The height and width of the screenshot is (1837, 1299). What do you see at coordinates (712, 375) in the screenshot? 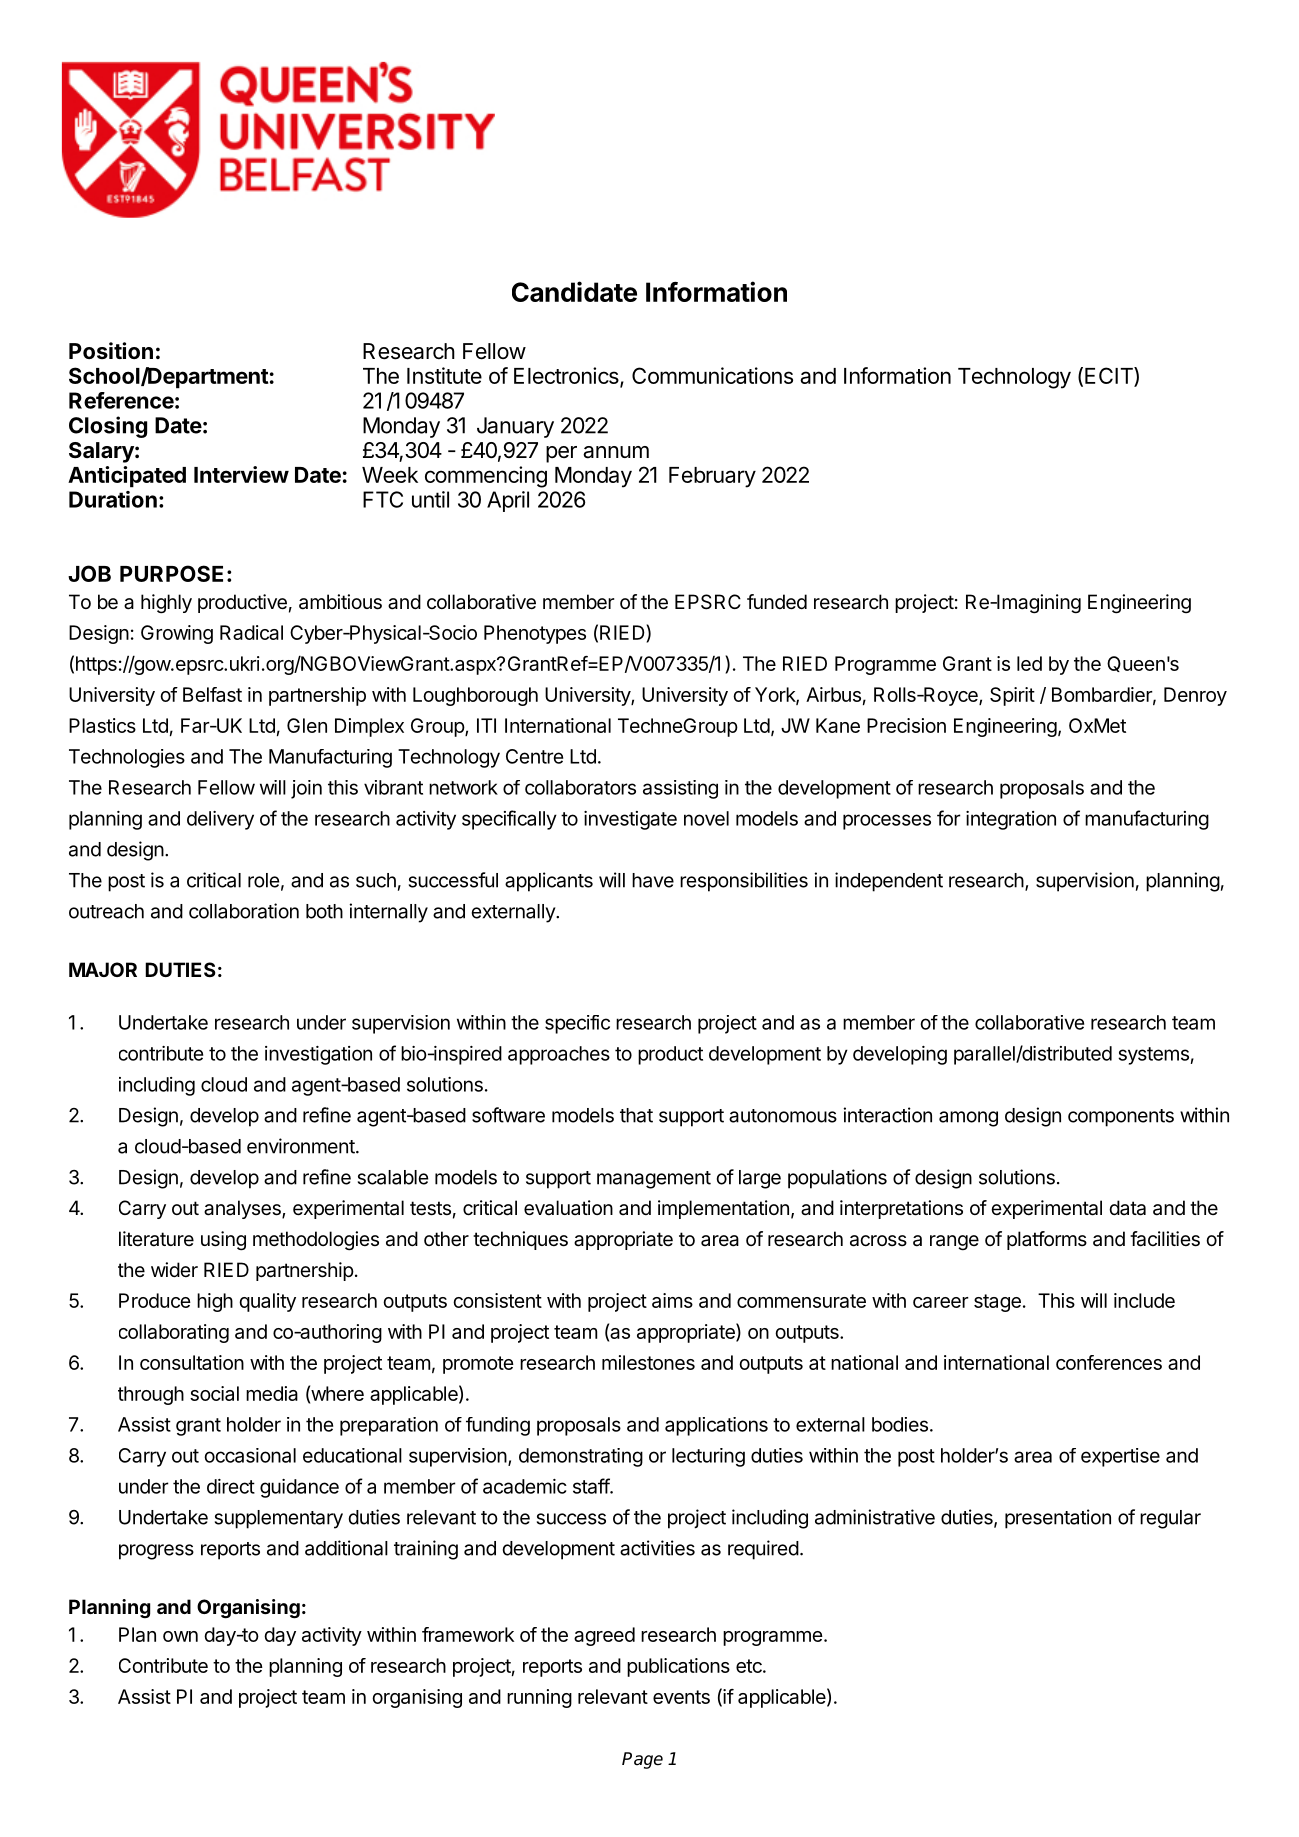
I see `Communications` at bounding box center [712, 375].
